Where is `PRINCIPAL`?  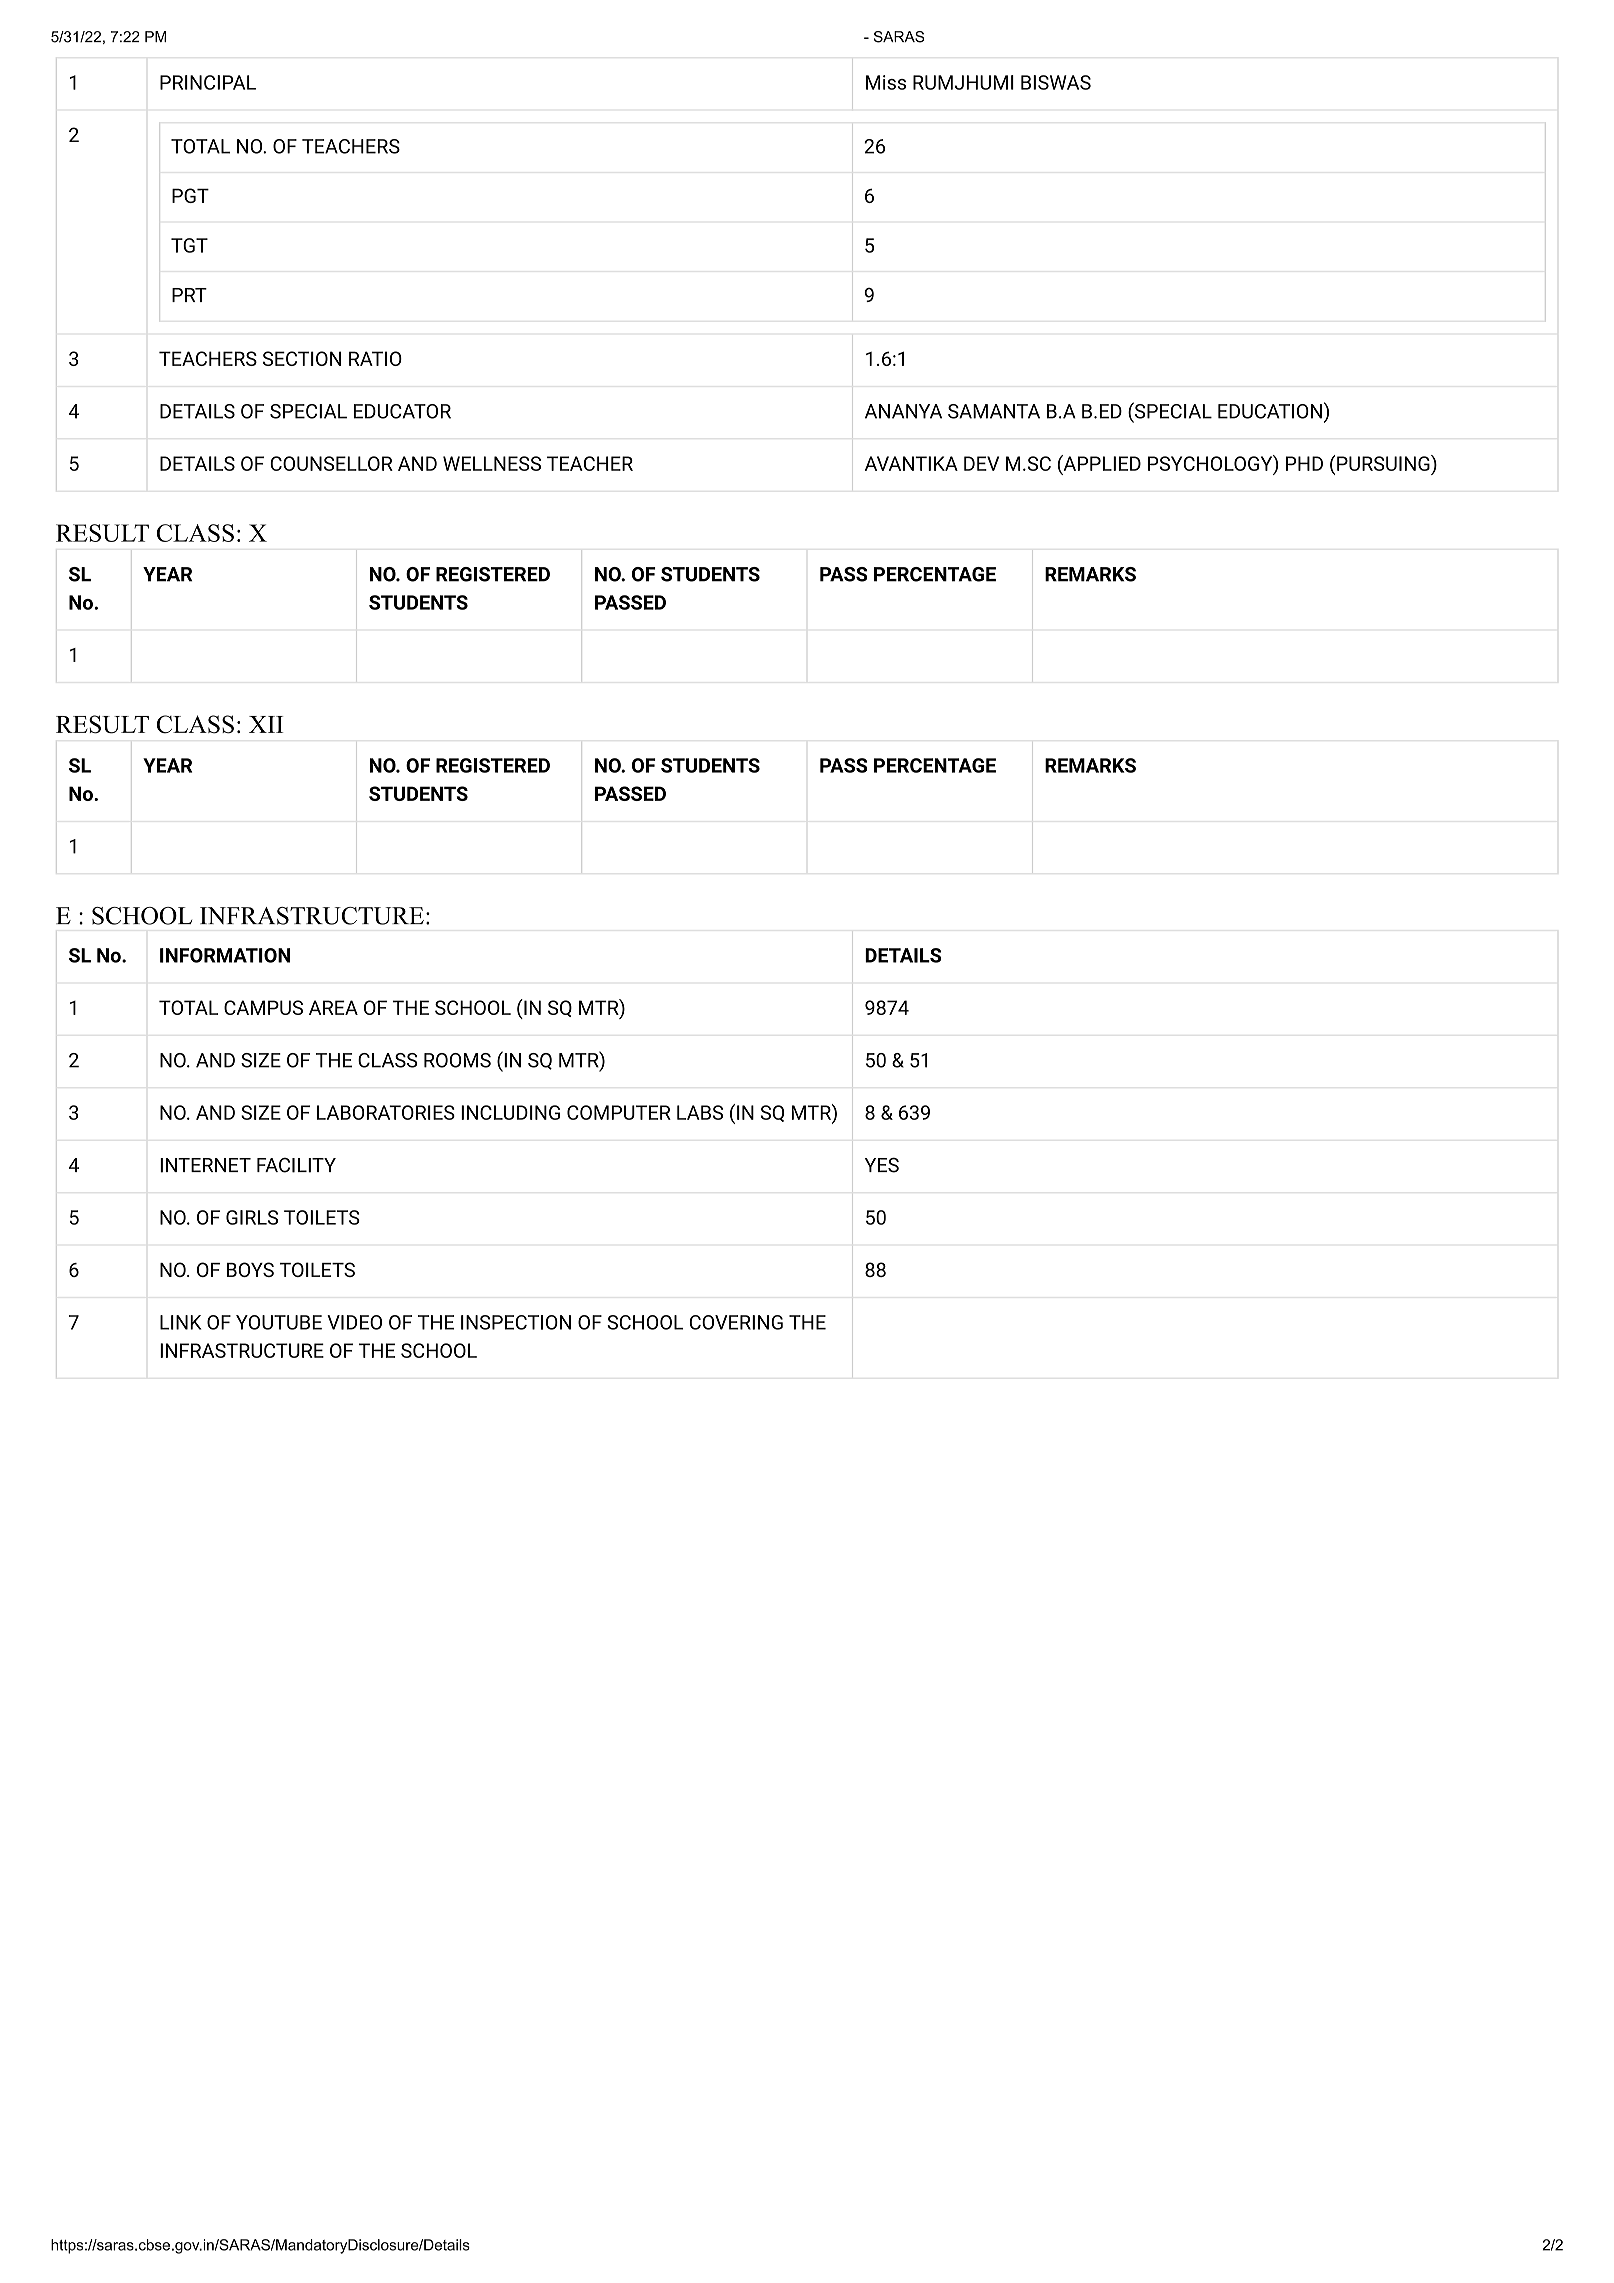
PRINCIPAL is located at coordinates (208, 82).
